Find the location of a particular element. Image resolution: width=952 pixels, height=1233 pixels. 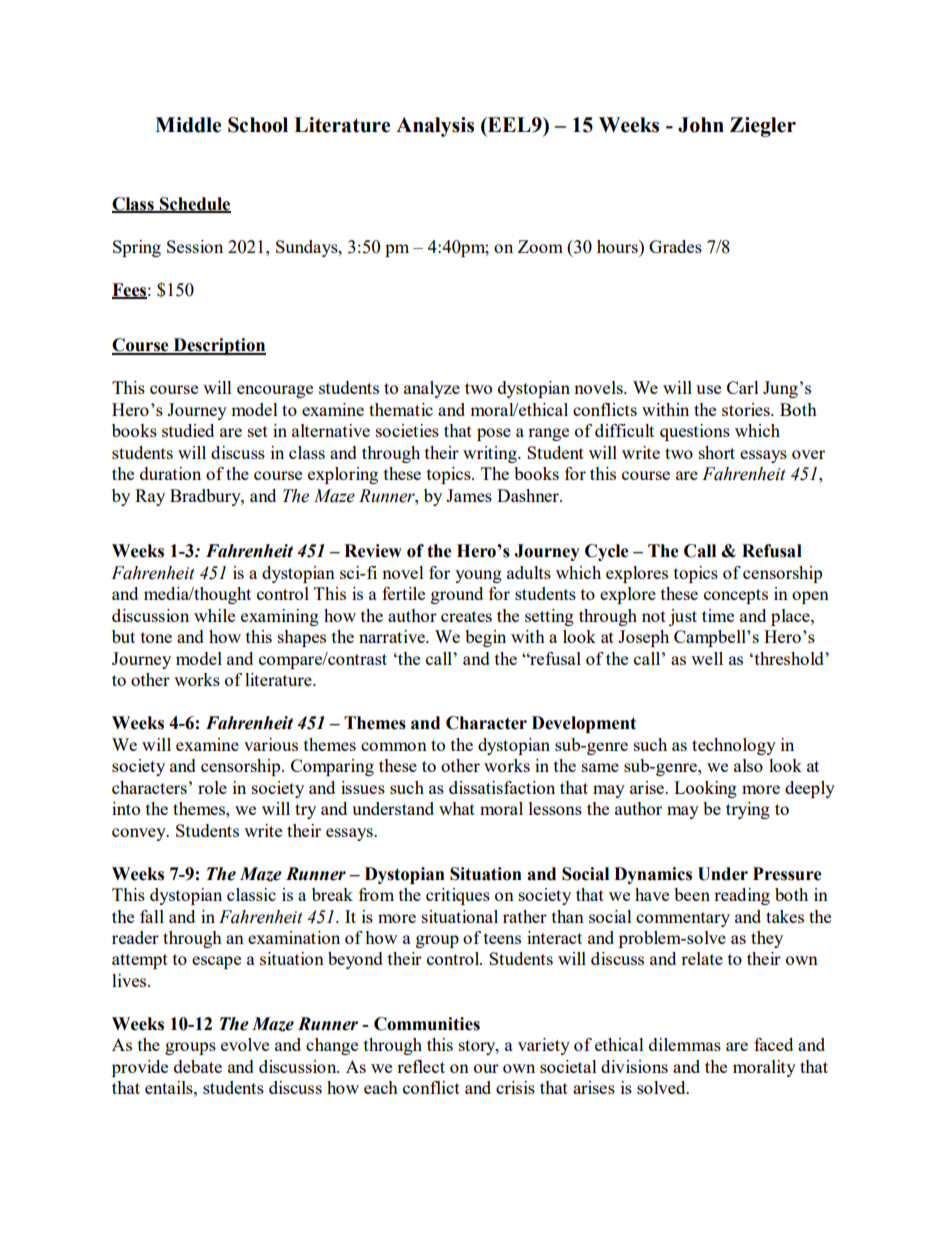

technology is located at coordinates (734, 746).
